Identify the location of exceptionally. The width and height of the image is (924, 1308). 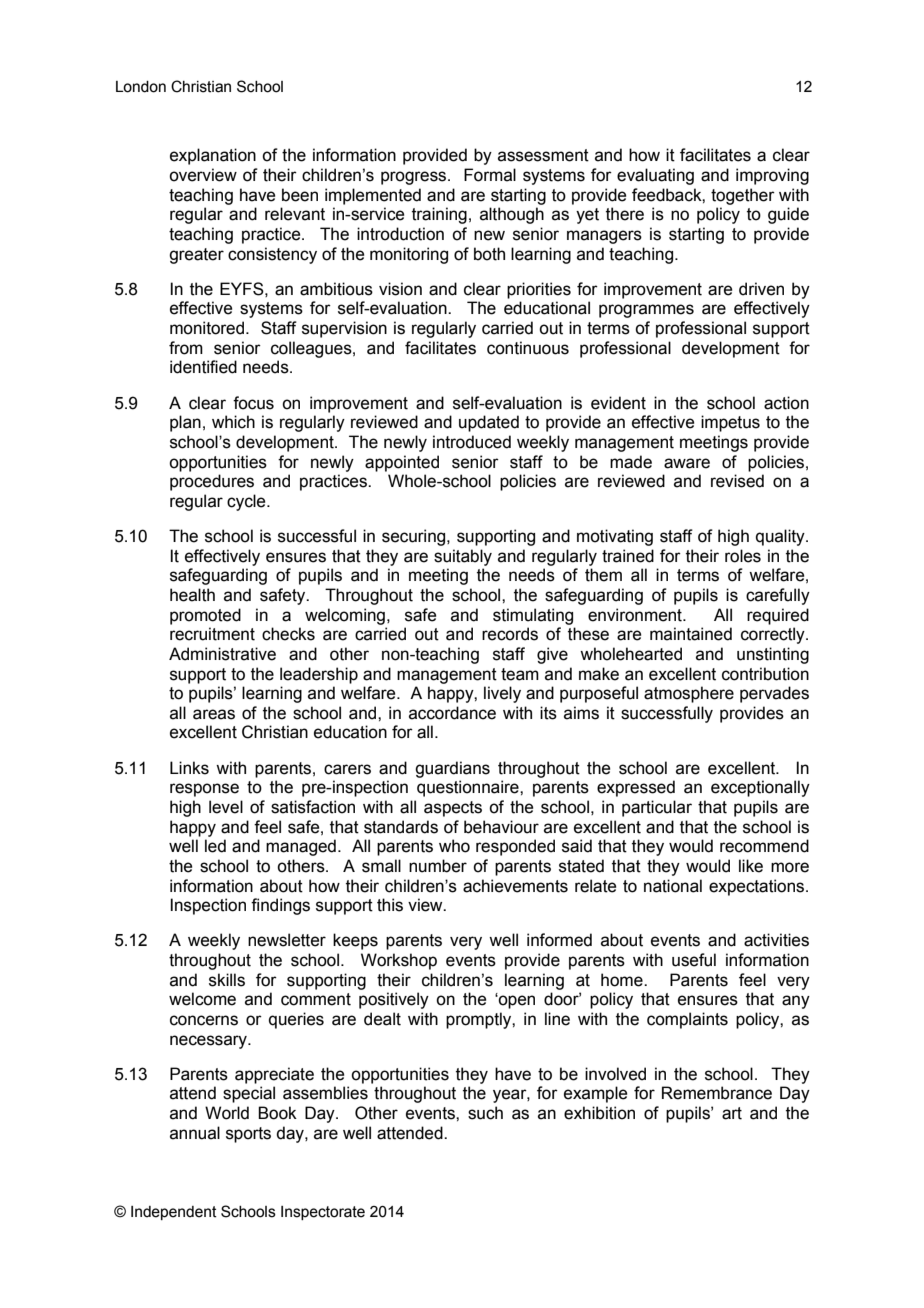
(760, 788).
